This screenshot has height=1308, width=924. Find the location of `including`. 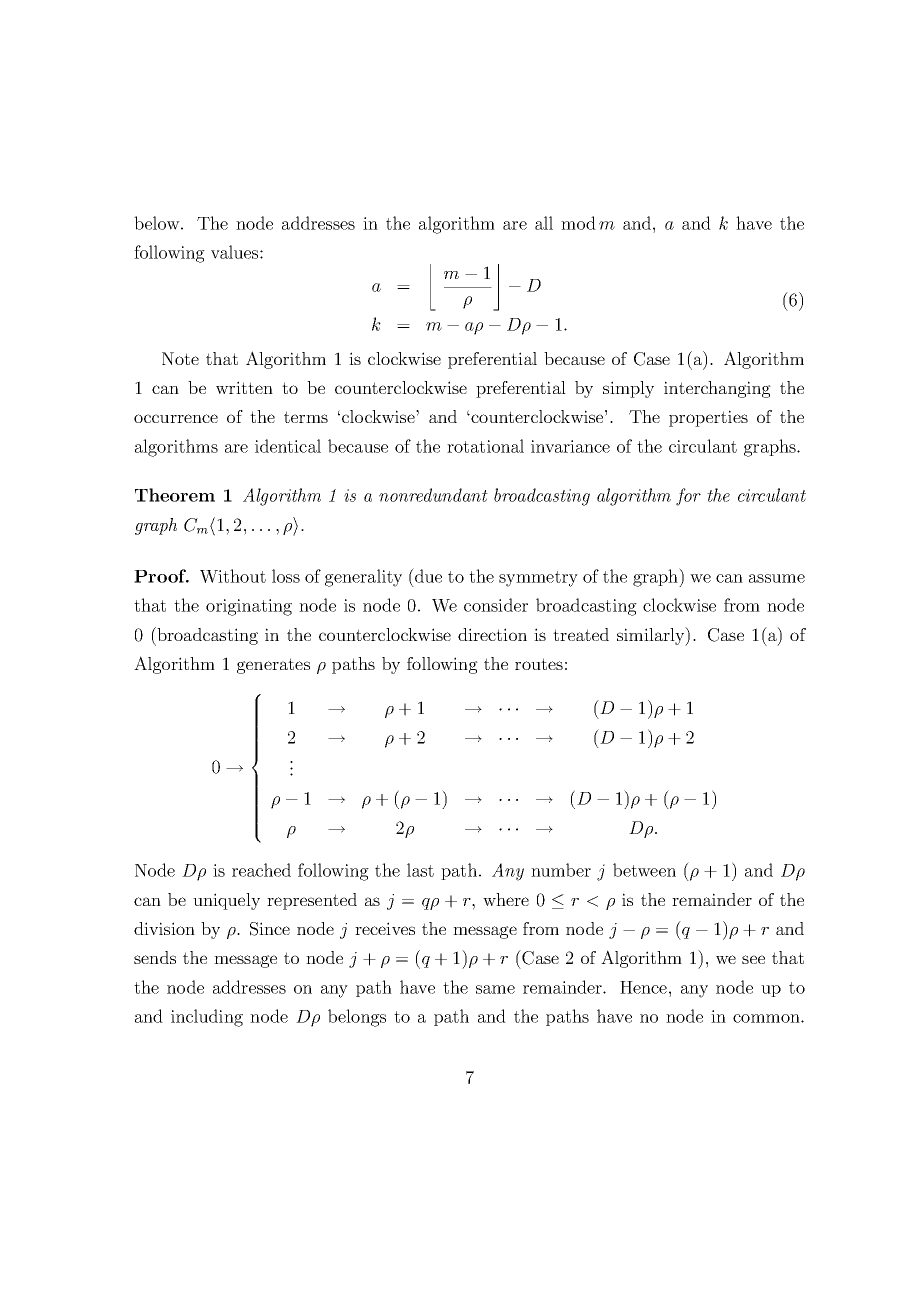

including is located at coordinates (207, 1018).
